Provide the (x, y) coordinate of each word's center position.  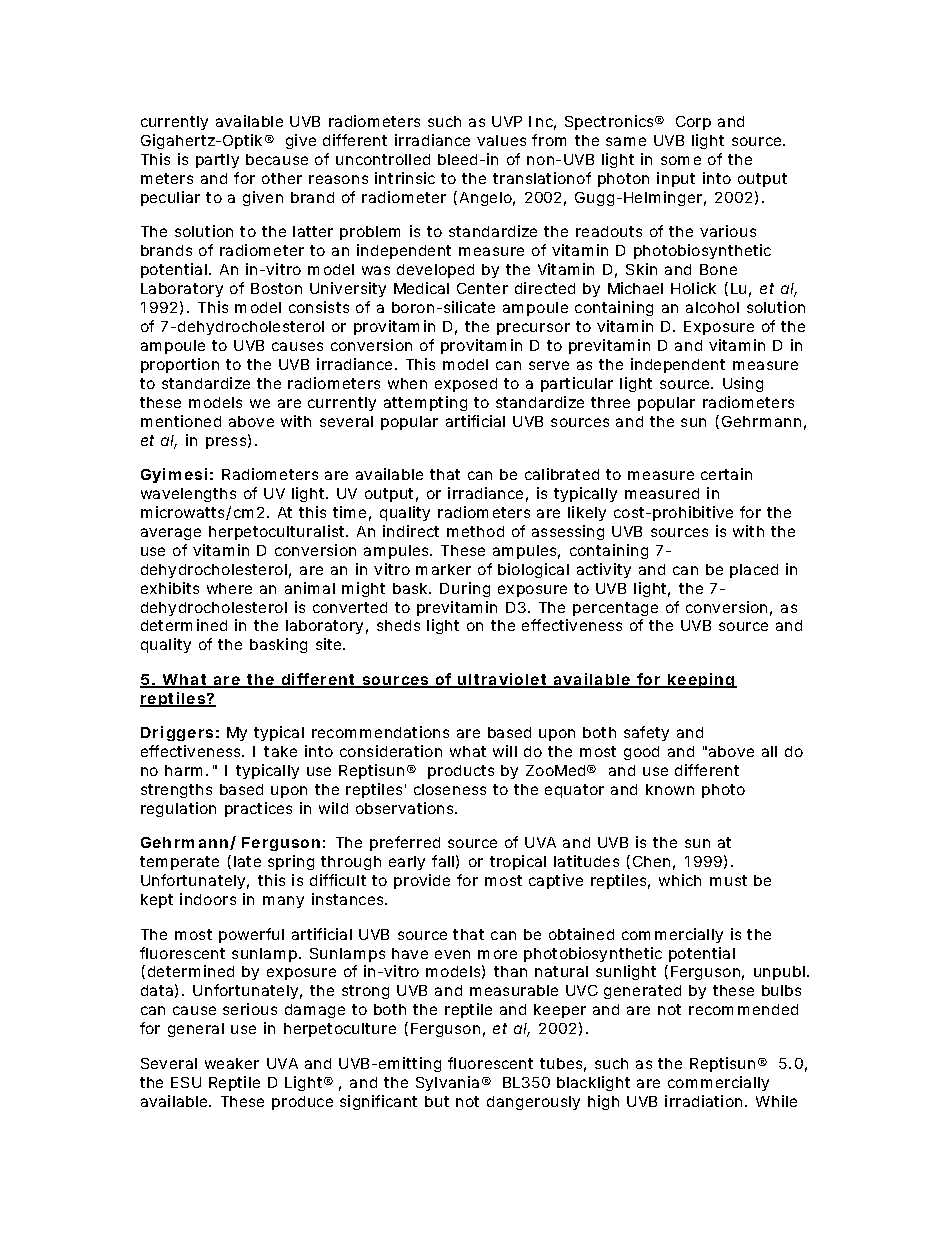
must (728, 880)
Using (743, 384)
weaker (232, 1063)
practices (258, 809)
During (465, 589)
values (501, 140)
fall (443, 861)
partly (217, 161)
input (676, 179)
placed (754, 571)
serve (549, 365)
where (229, 588)
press (226, 443)
